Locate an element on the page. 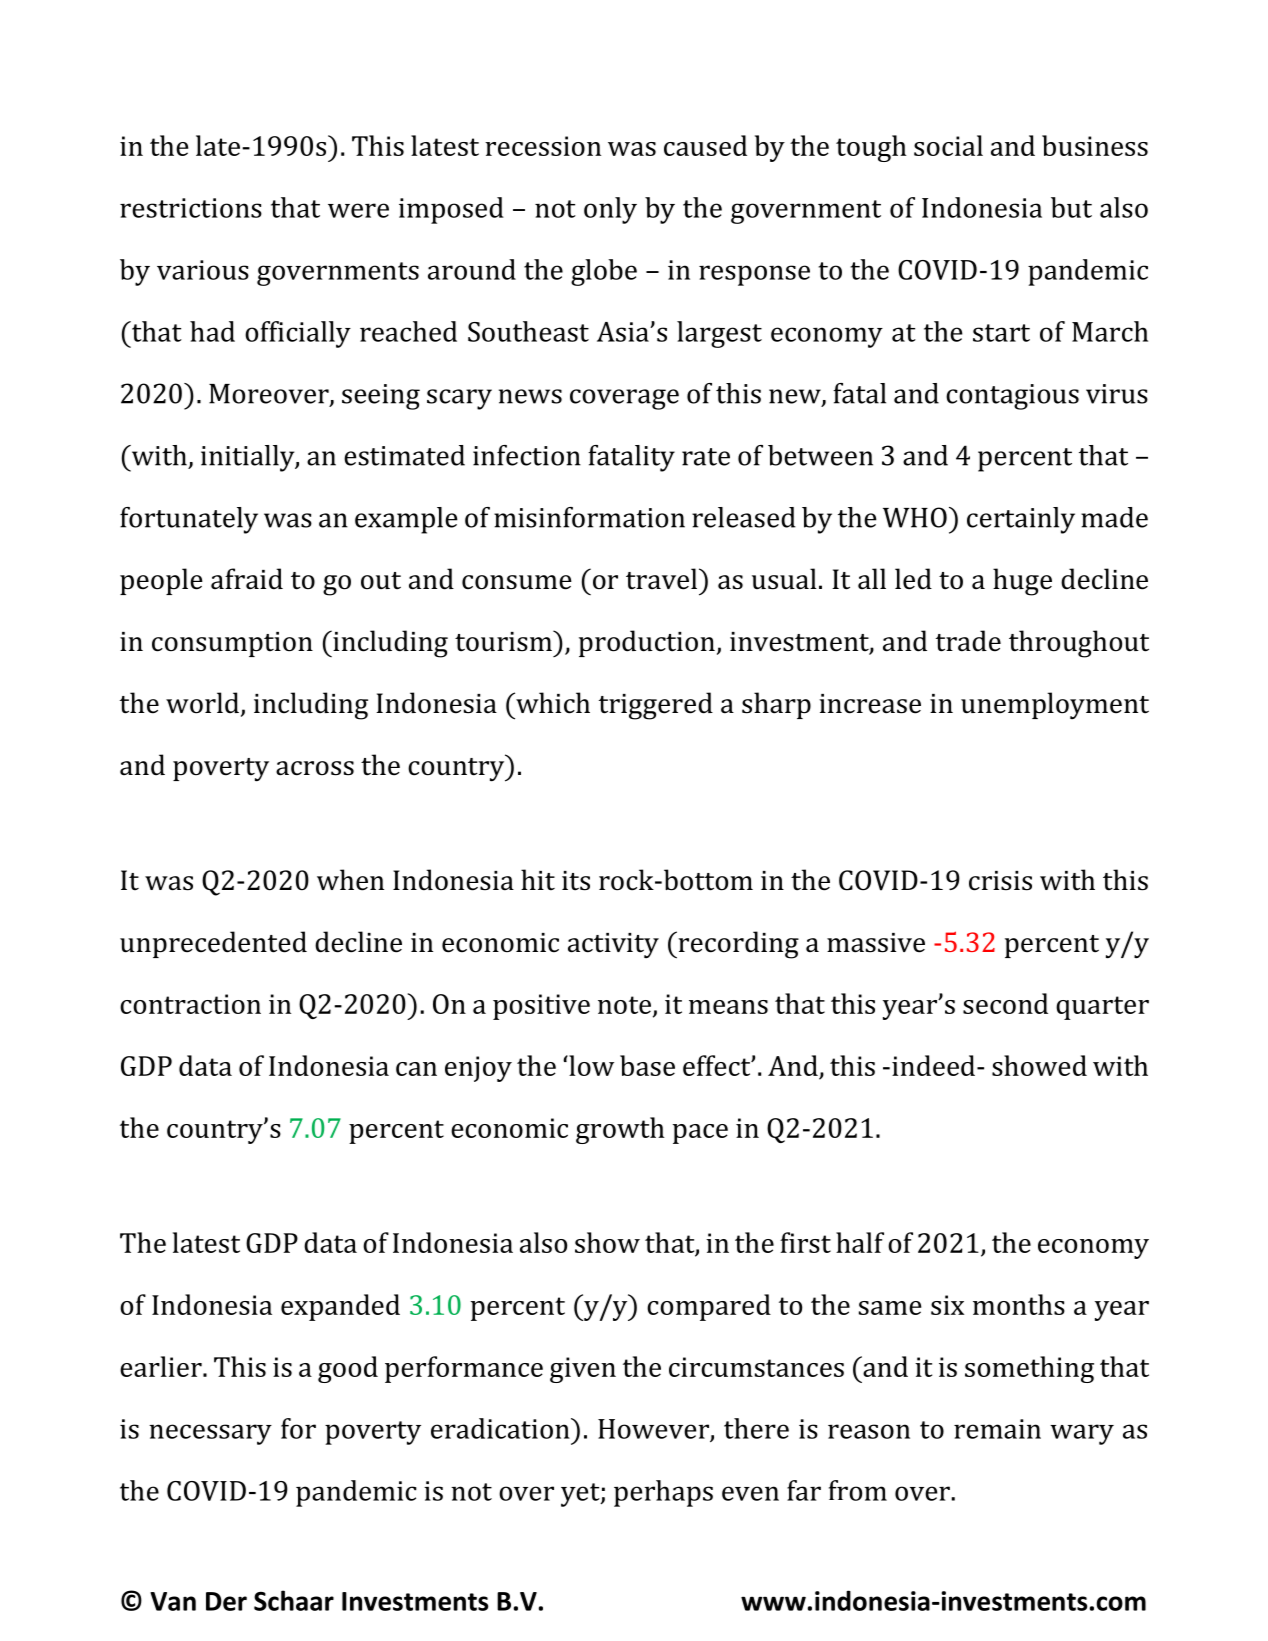  when is located at coordinates (350, 880).
